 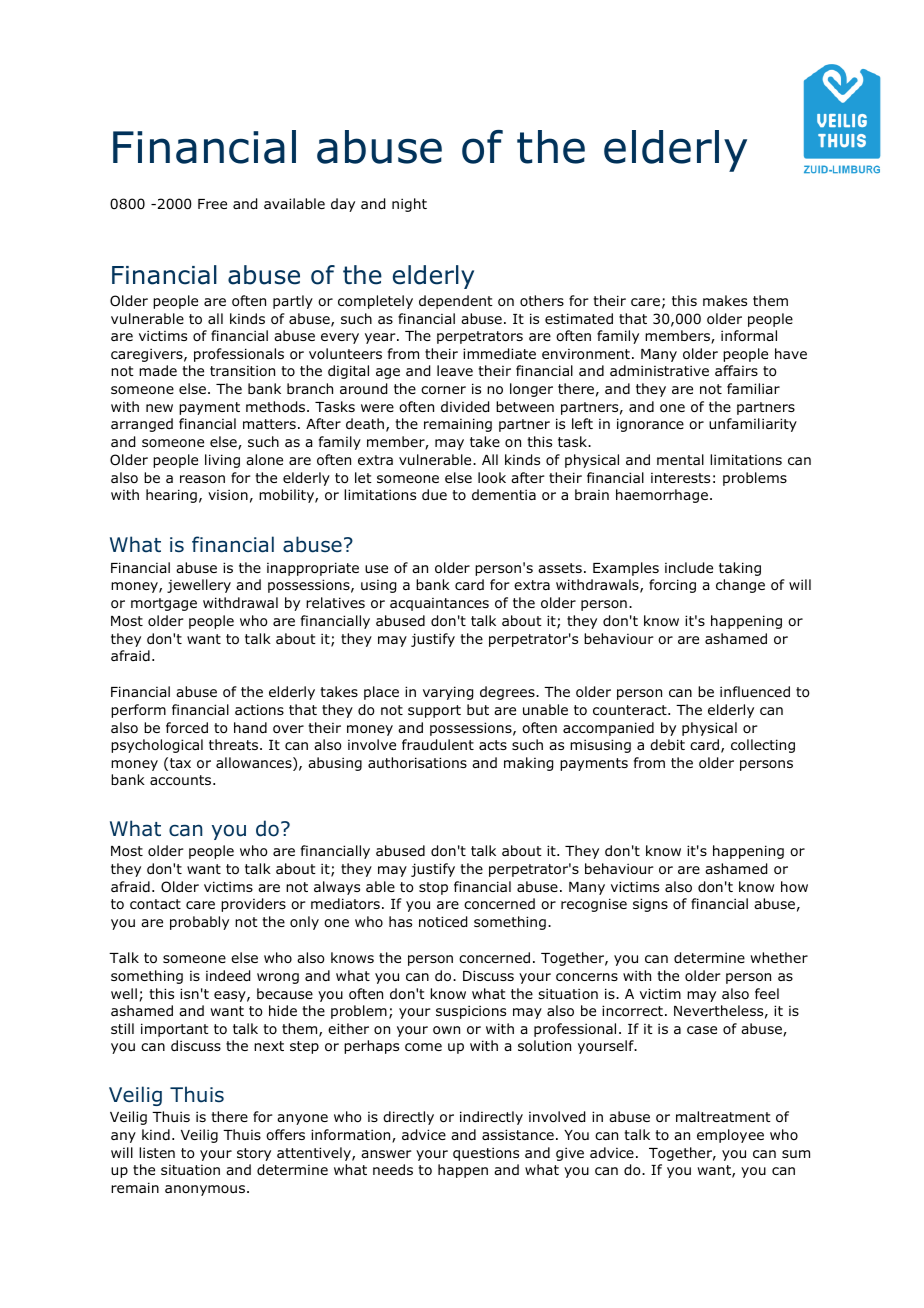 I want to click on forced, so click(x=187, y=728).
